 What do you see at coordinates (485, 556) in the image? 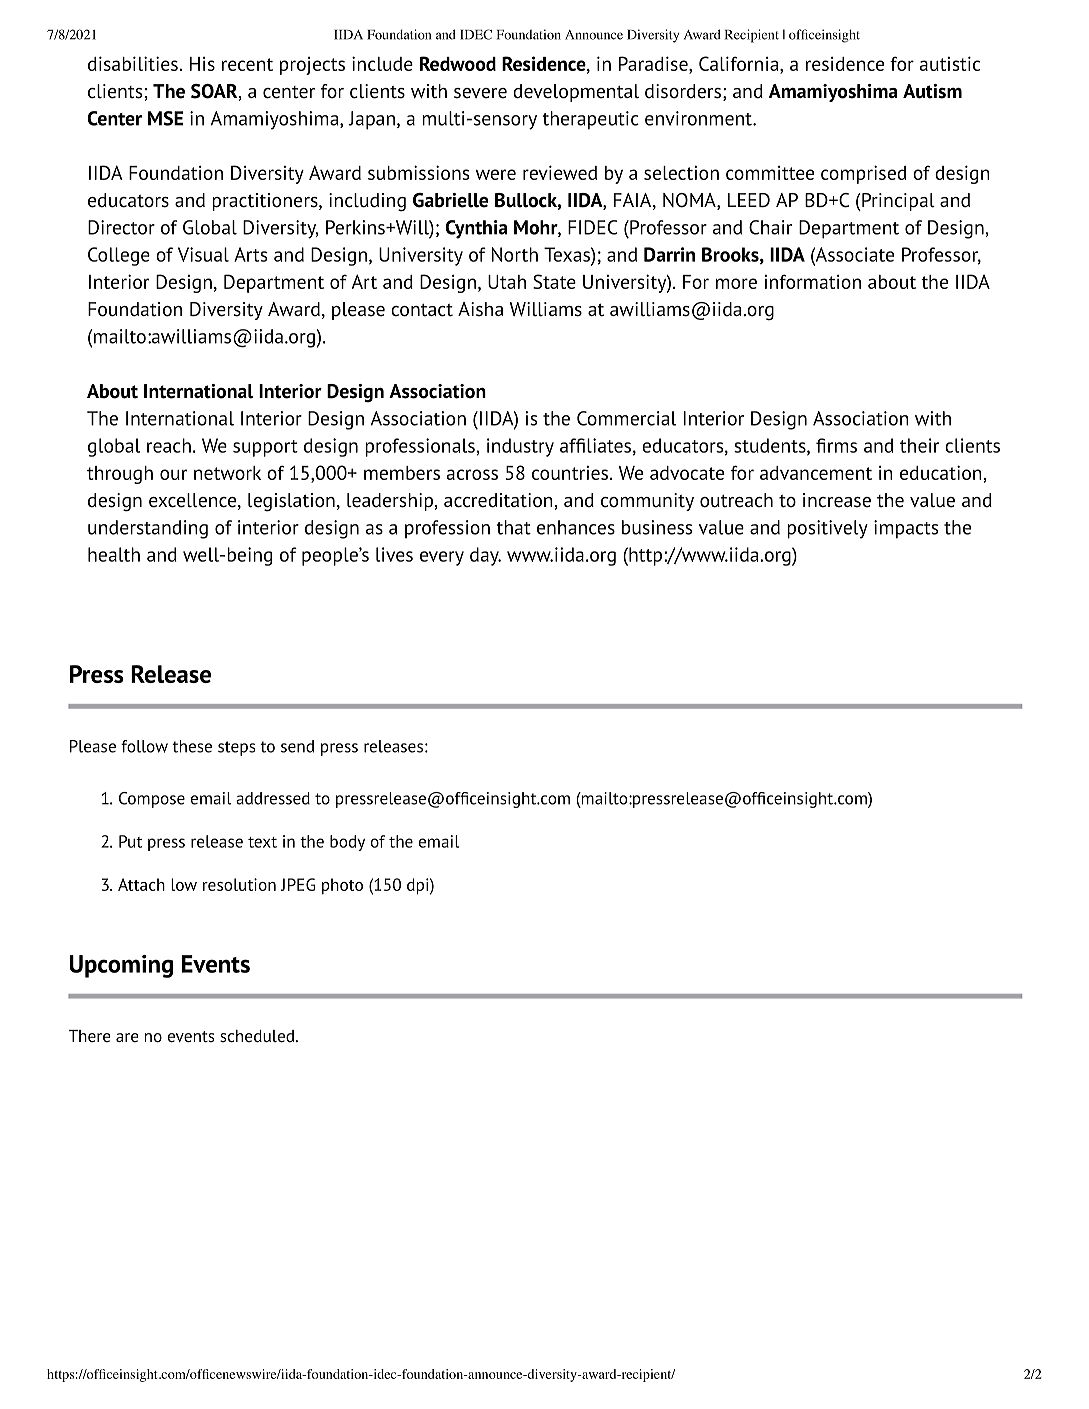
I see `day` at bounding box center [485, 556].
